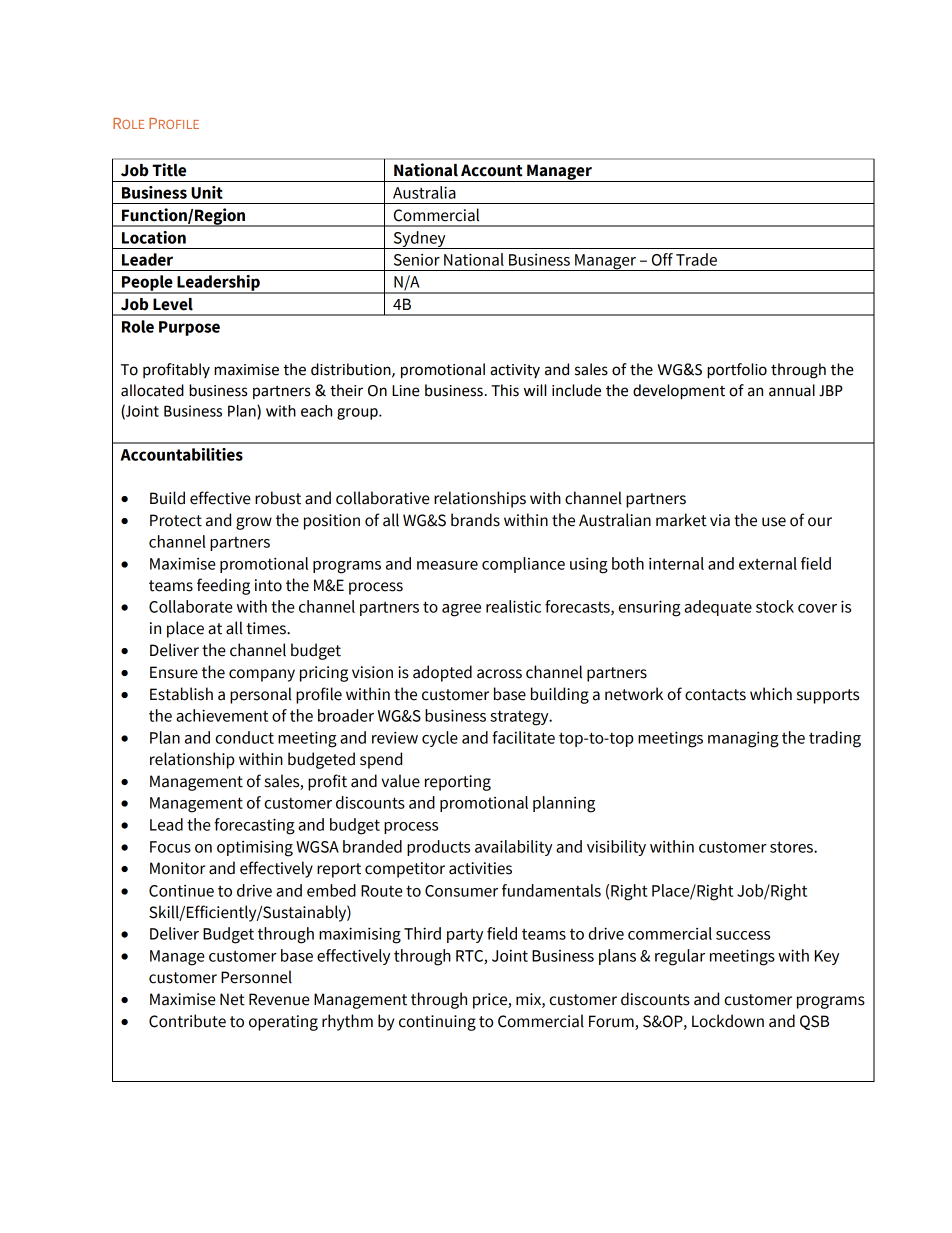 This screenshot has height=1233, width=952. What do you see at coordinates (256, 977) in the screenshot?
I see `Personnel` at bounding box center [256, 977].
